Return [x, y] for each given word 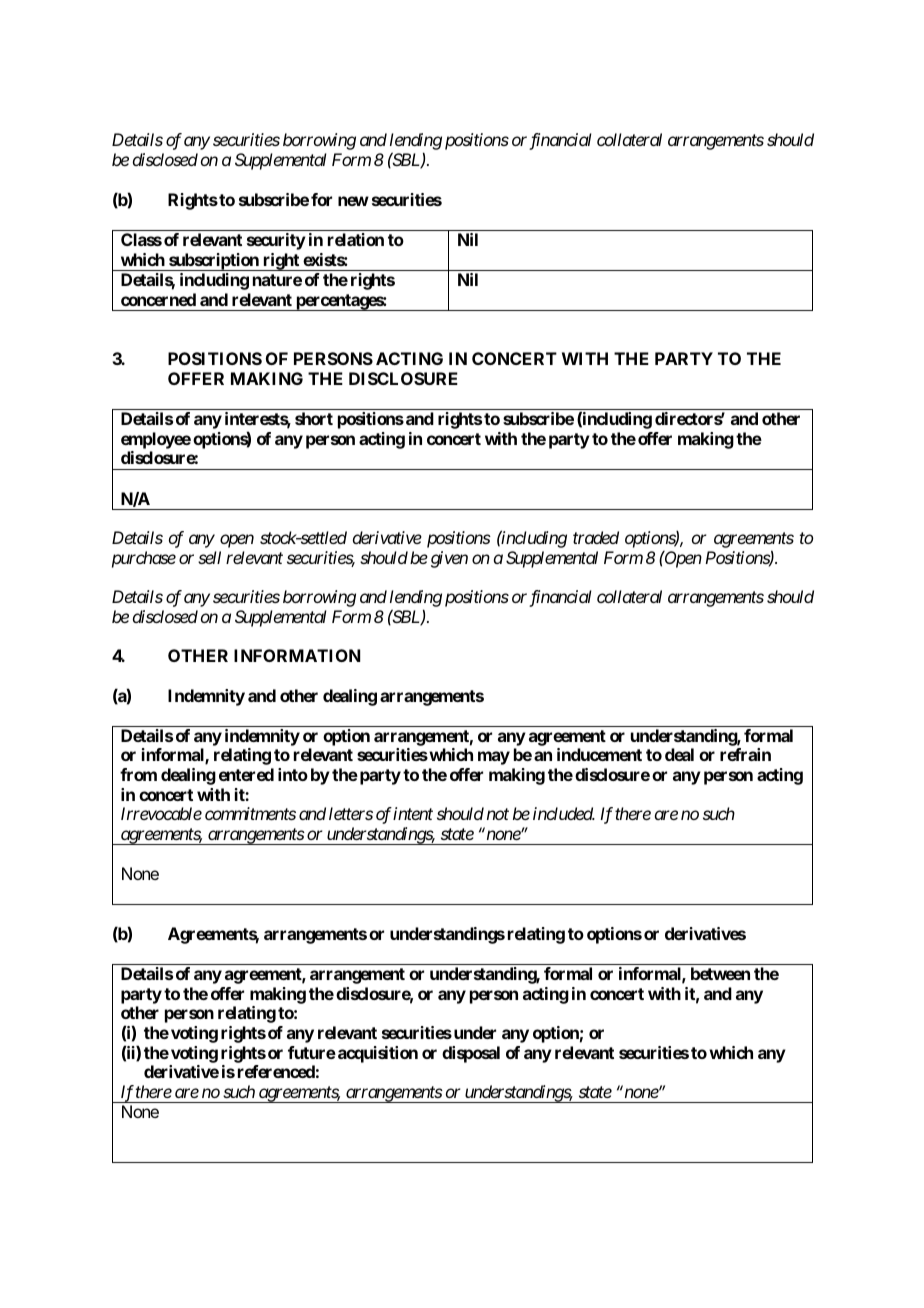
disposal [471, 1054]
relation [356, 239]
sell [209, 557]
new [353, 201]
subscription [214, 262]
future [312, 1052]
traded [596, 537]
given [449, 559]
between [720, 973]
